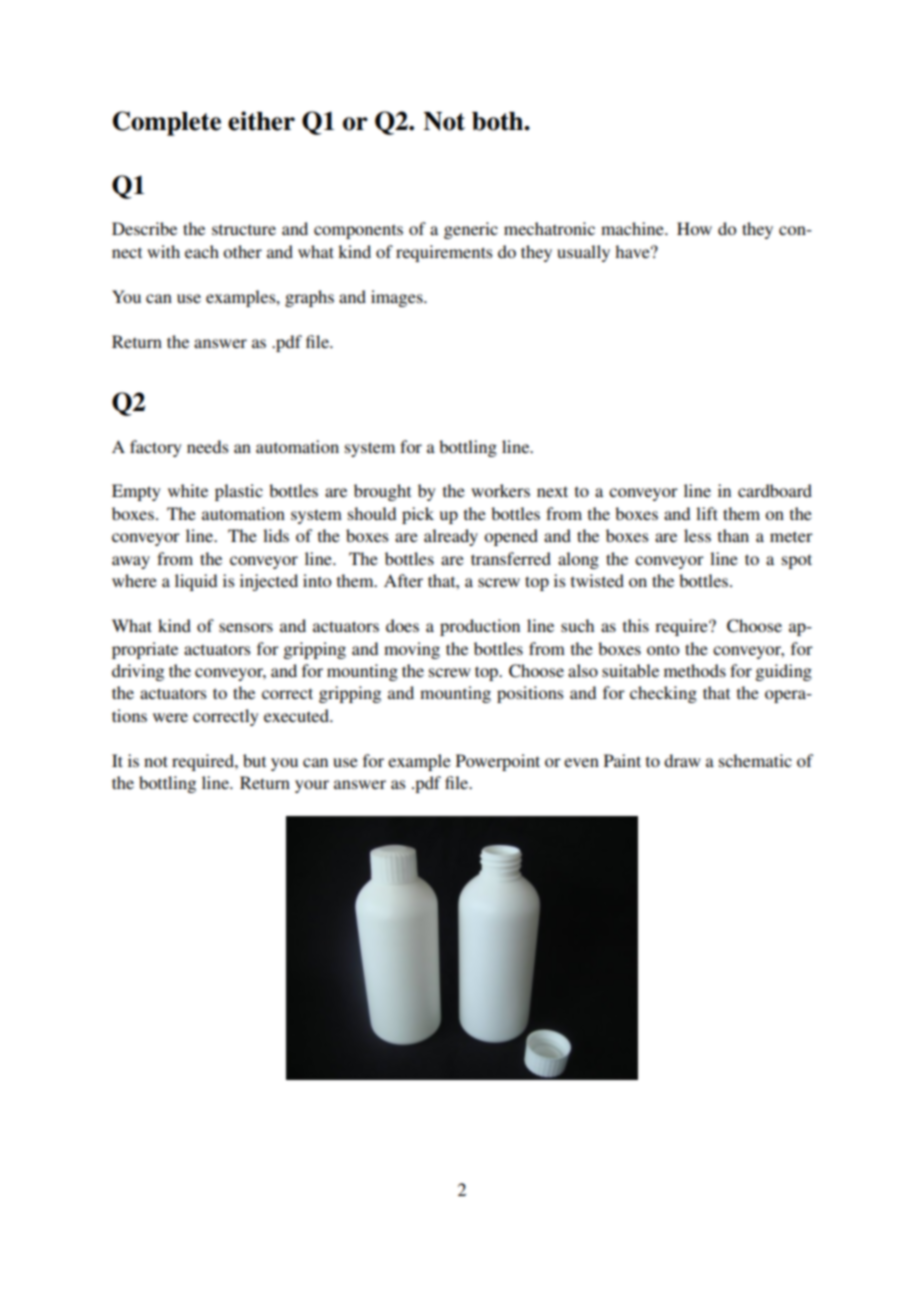 This screenshot has width=924, height=1308. What do you see at coordinates (498, 762) in the screenshot?
I see `Powerpoint` at bounding box center [498, 762].
